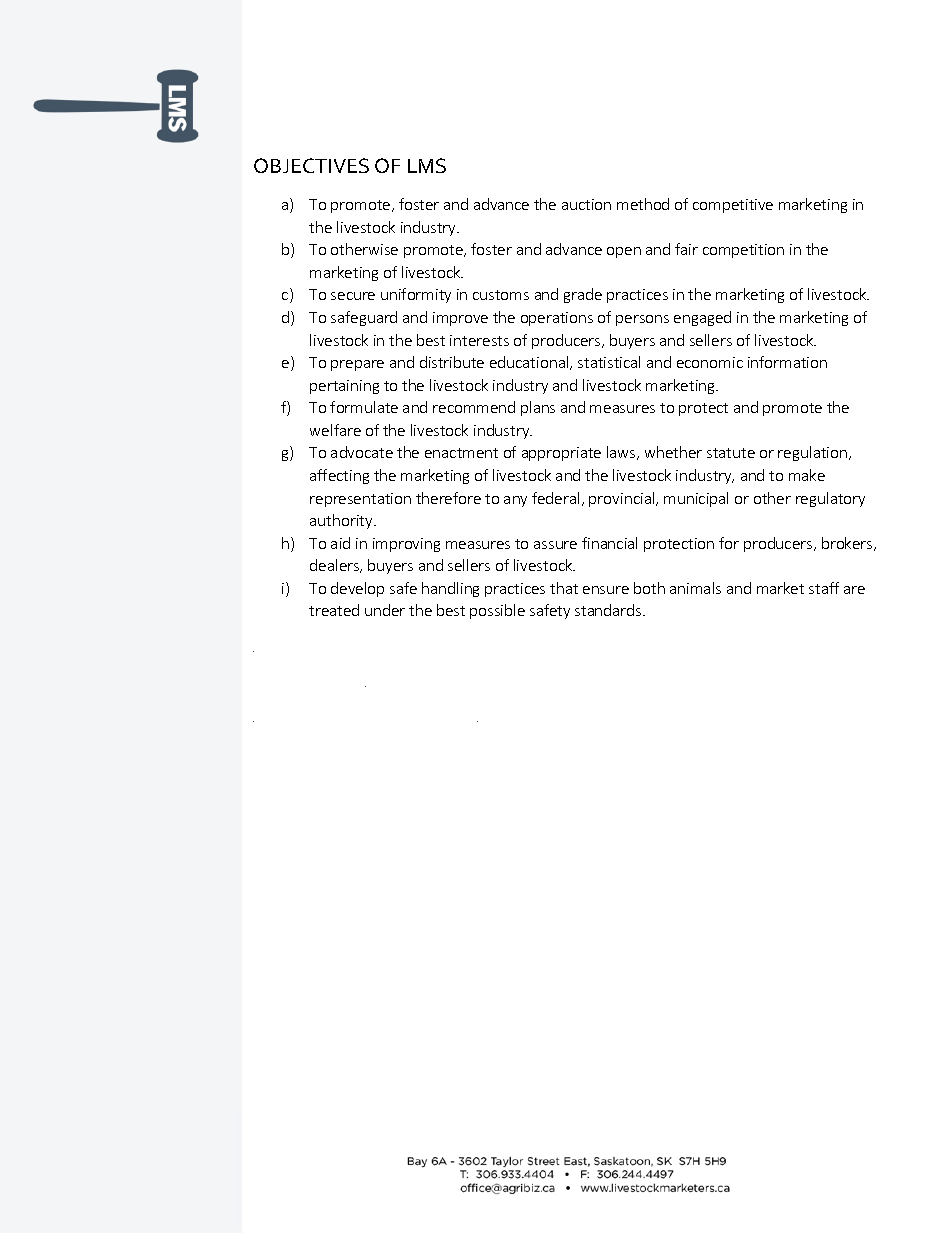 Image resolution: width=952 pixels, height=1233 pixels. What do you see at coordinates (353, 296) in the document?
I see `secure` at bounding box center [353, 296].
